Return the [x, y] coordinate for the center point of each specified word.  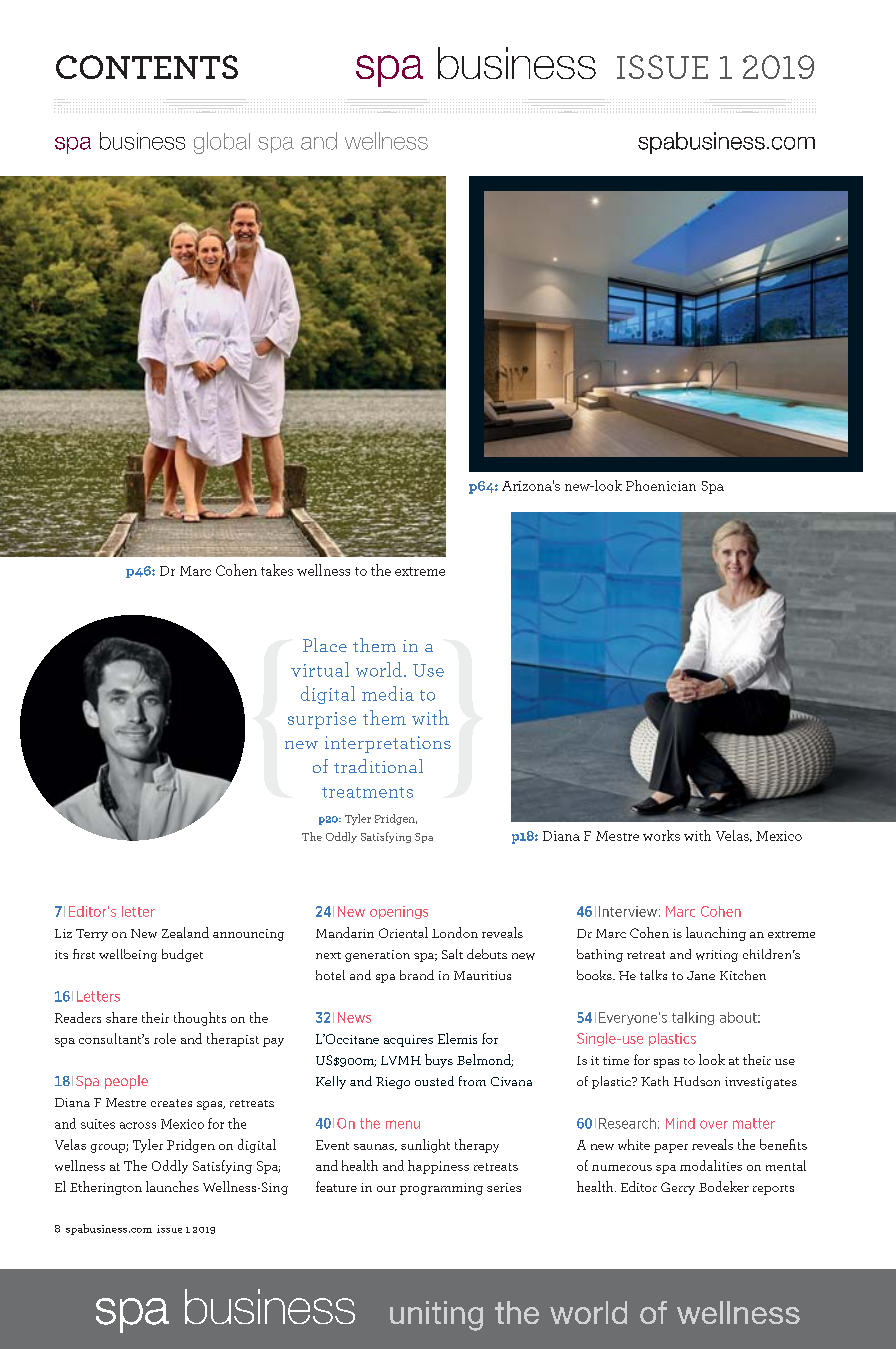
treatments [367, 792]
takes [277, 570]
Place [325, 645]
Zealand [185, 932]
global [222, 143]
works [661, 835]
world [379, 669]
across [138, 1125]
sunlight [425, 1146]
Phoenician [661, 485]
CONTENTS [147, 67]
